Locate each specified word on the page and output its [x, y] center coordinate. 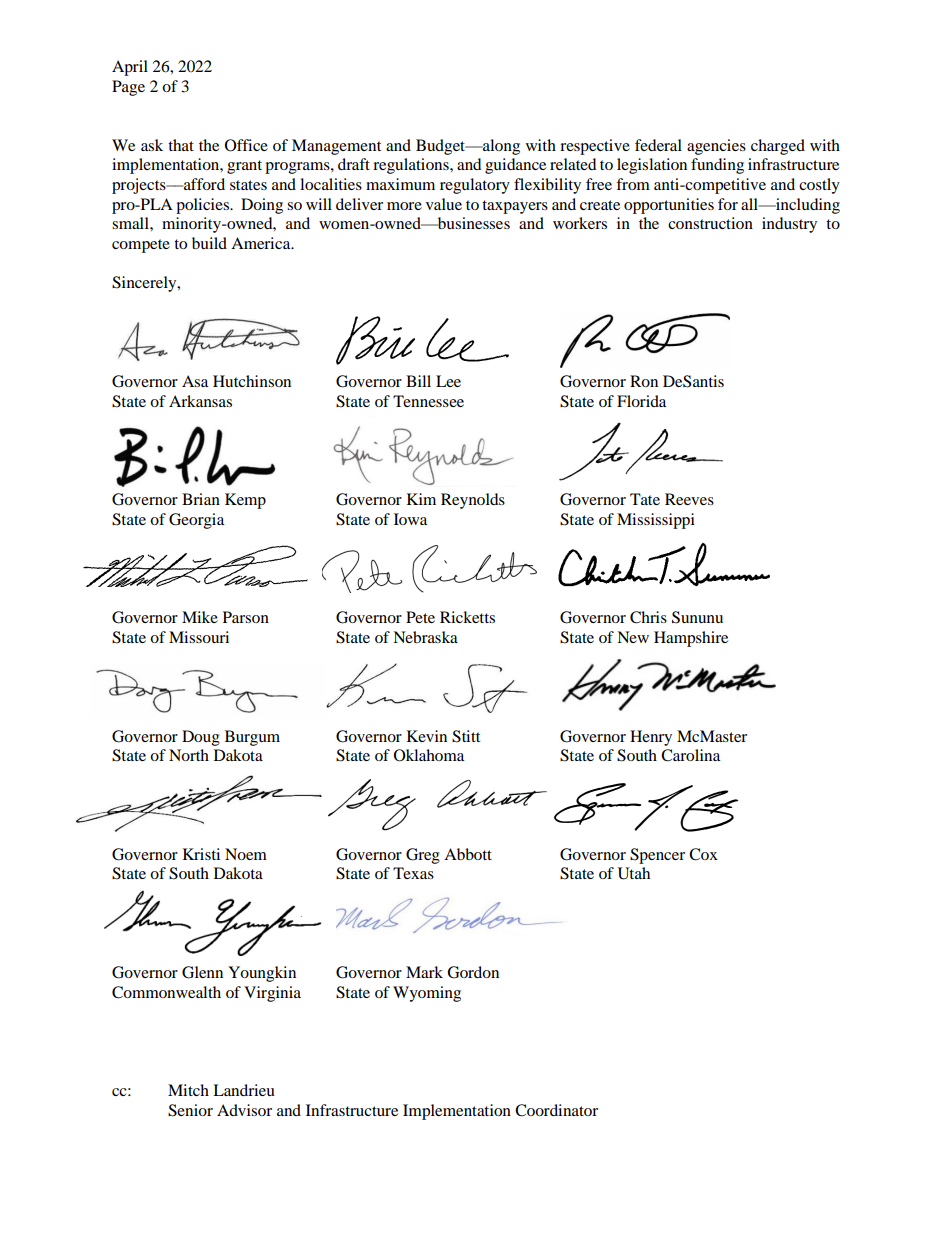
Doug [201, 738]
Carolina [690, 755]
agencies [716, 147]
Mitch [188, 1090]
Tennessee [428, 401]
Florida [641, 401]
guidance [515, 166]
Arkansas [200, 401]
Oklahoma [429, 755]
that [181, 145]
